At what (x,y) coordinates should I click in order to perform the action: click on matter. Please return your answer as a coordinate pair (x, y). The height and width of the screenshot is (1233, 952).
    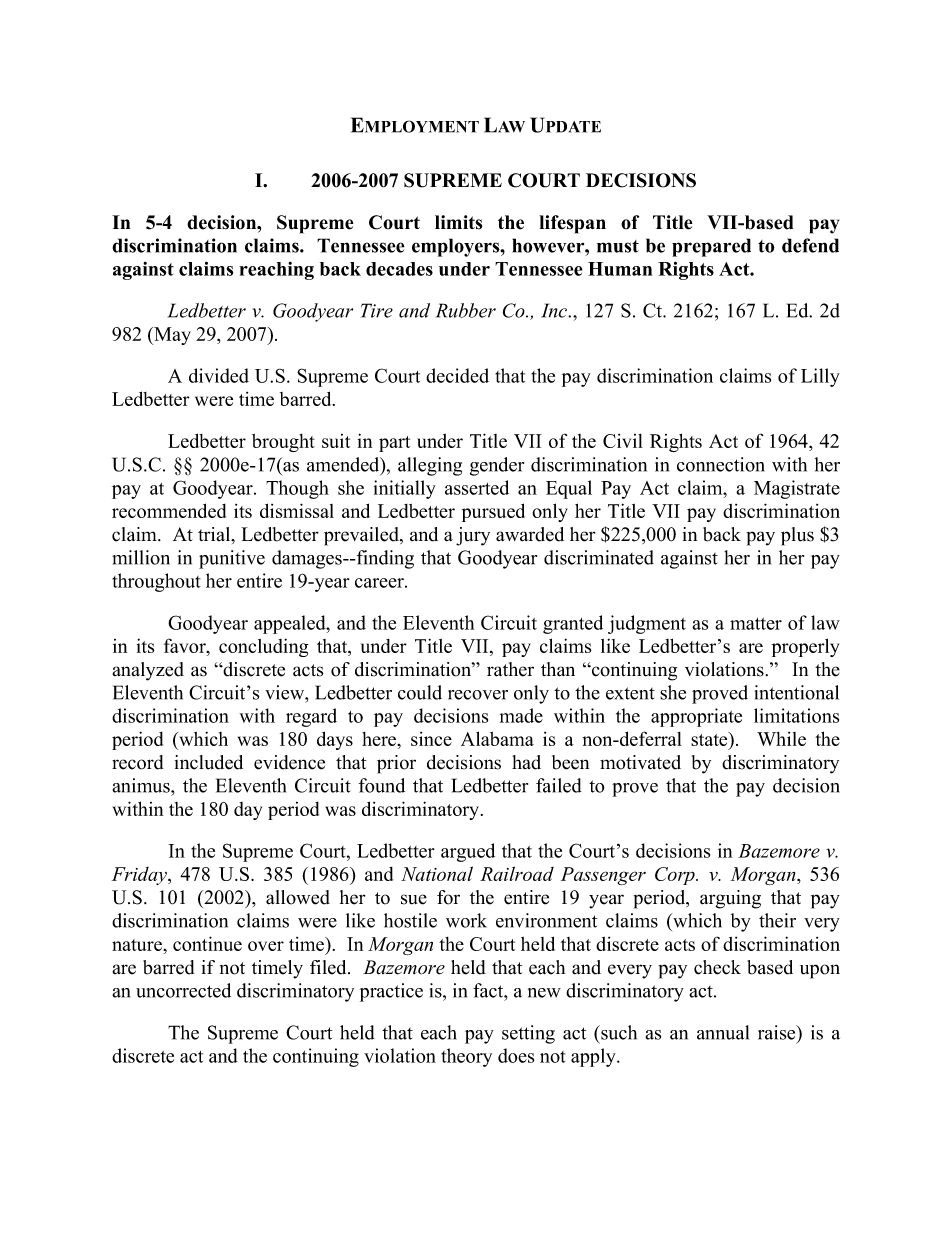
    Looking at the image, I should click on (756, 624).
